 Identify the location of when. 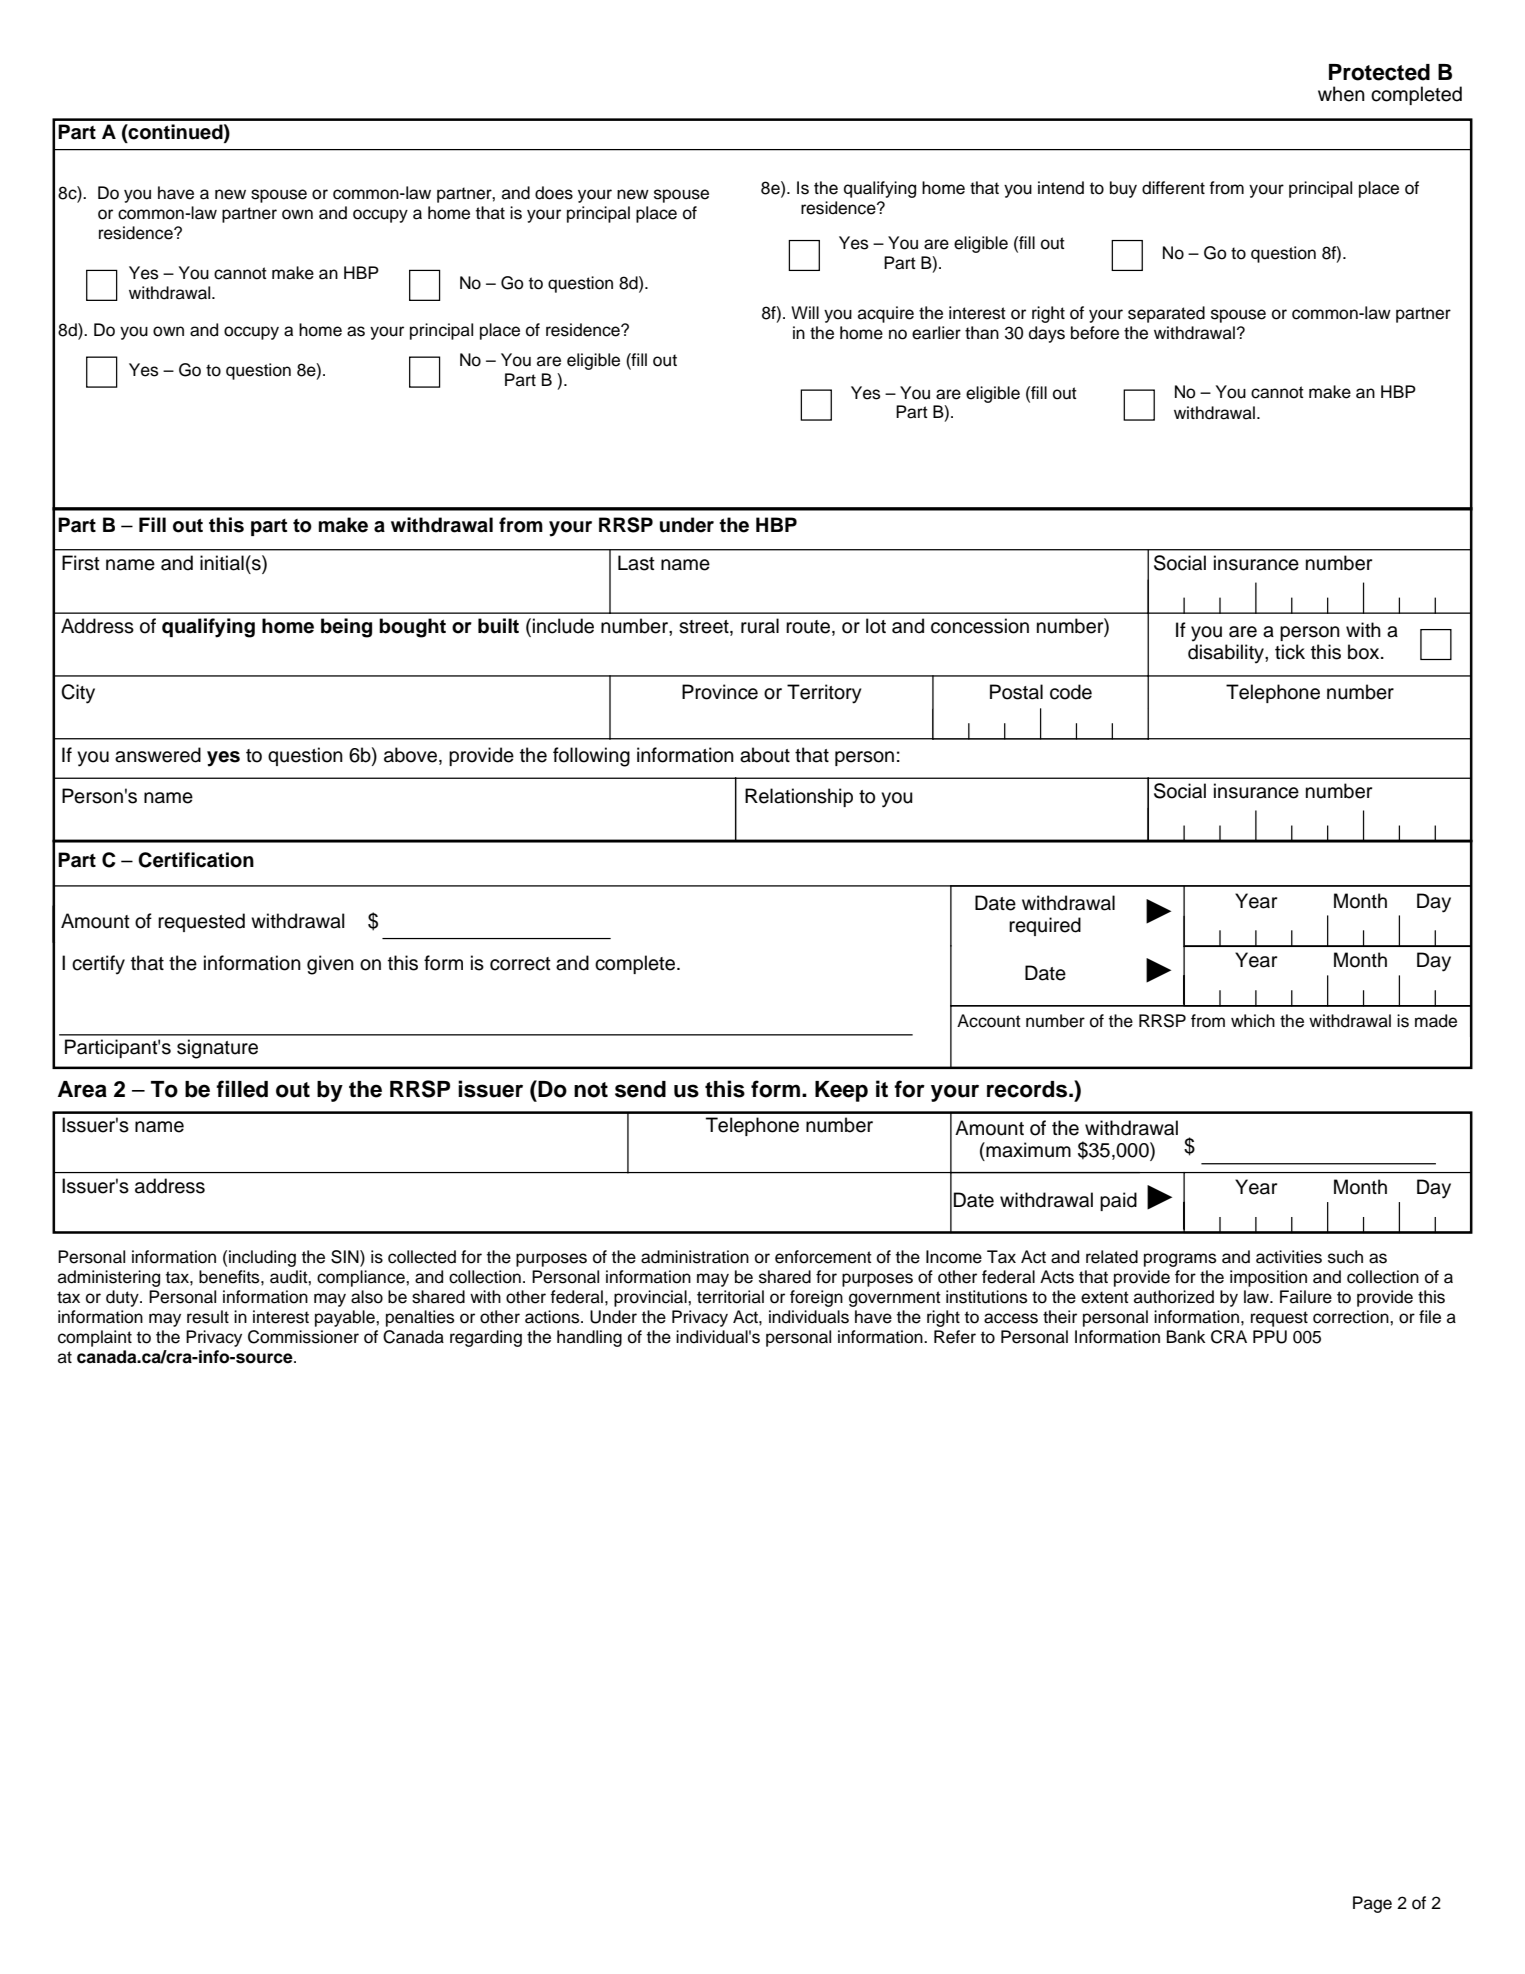
(1341, 94).
